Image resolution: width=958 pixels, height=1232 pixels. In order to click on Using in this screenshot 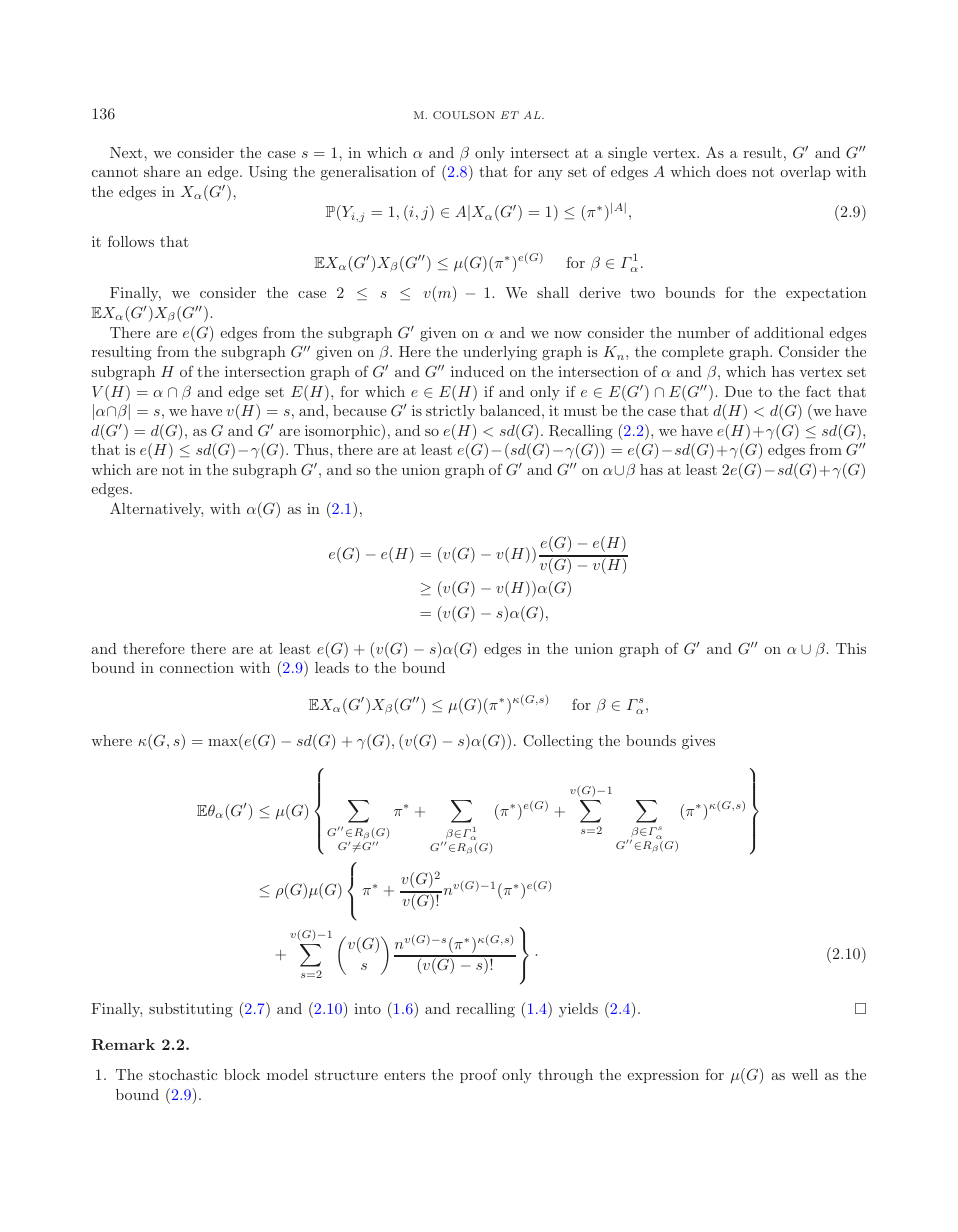, I will do `click(267, 173)`.
